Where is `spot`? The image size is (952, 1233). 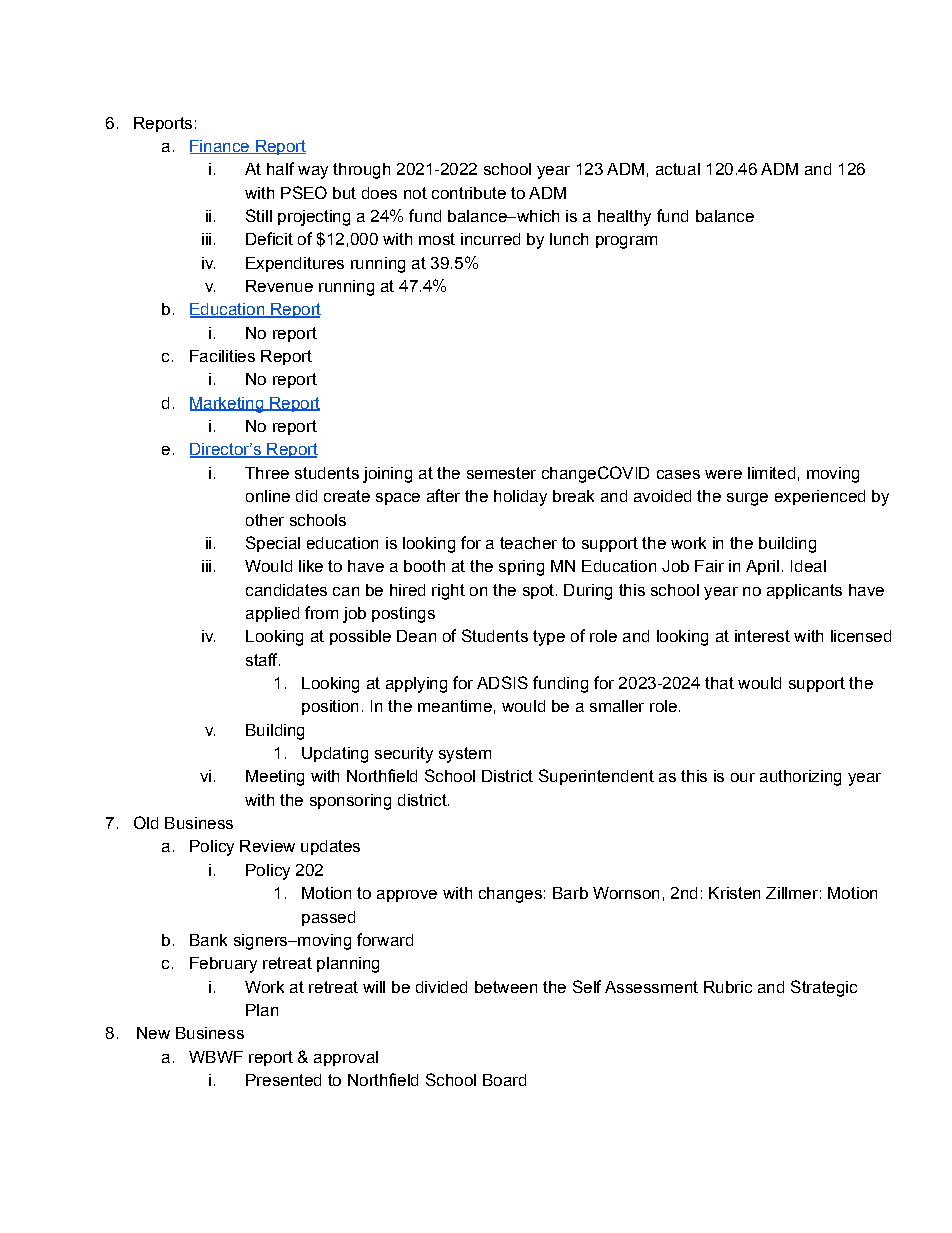
spot is located at coordinates (538, 591).
